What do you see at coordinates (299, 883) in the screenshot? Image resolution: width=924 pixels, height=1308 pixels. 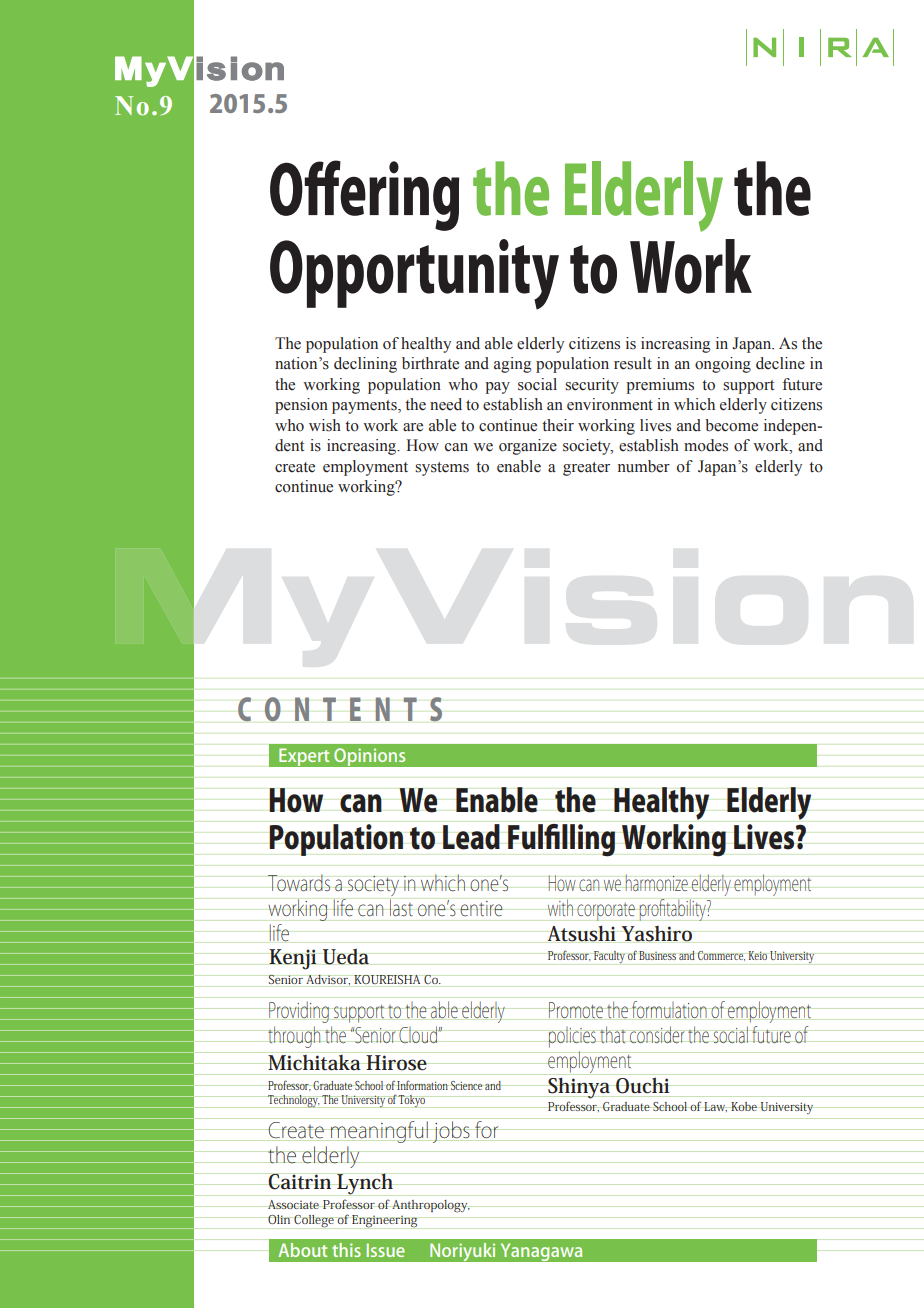 I see `Towards` at bounding box center [299, 883].
